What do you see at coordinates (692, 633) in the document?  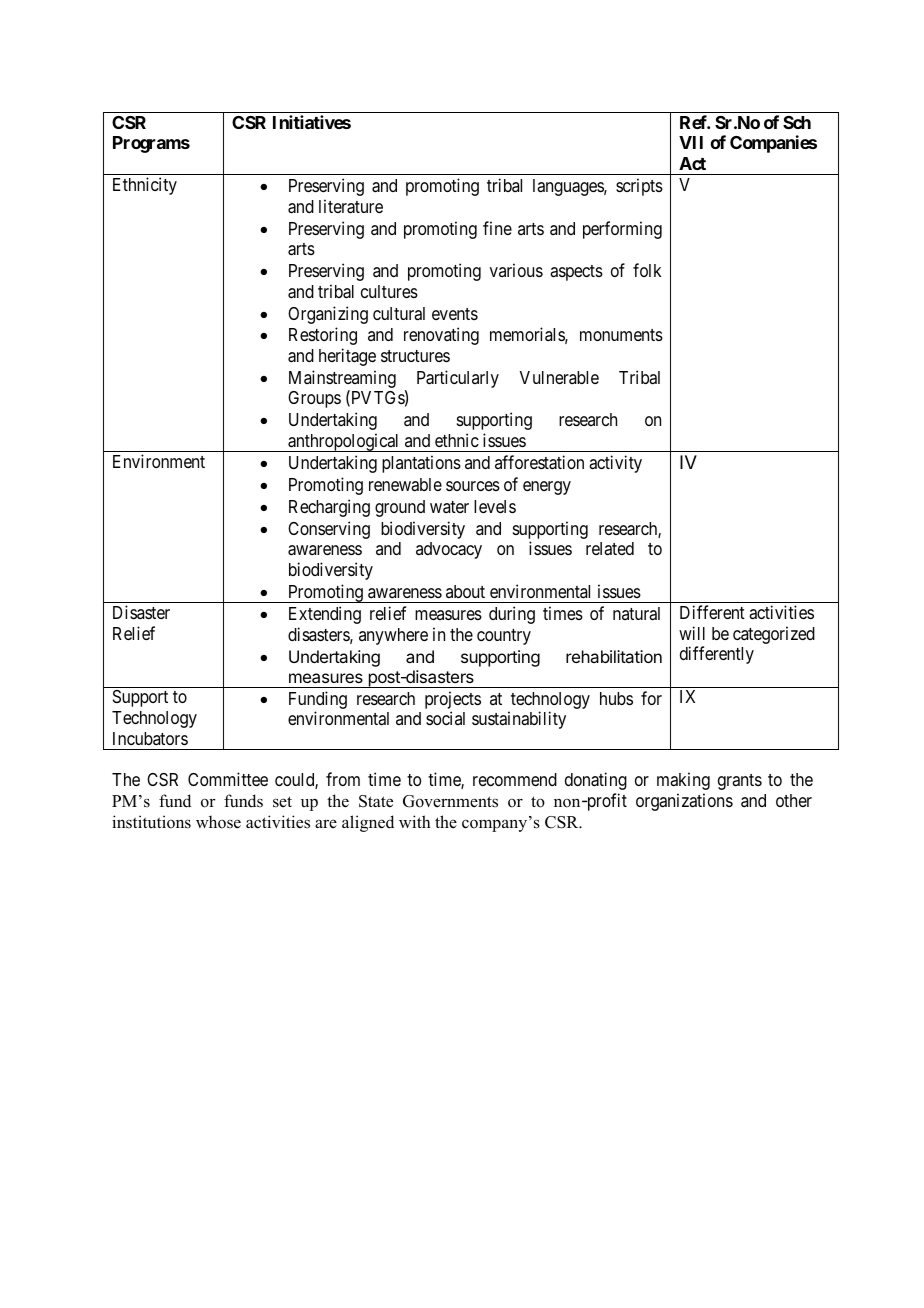 I see `will` at bounding box center [692, 633].
